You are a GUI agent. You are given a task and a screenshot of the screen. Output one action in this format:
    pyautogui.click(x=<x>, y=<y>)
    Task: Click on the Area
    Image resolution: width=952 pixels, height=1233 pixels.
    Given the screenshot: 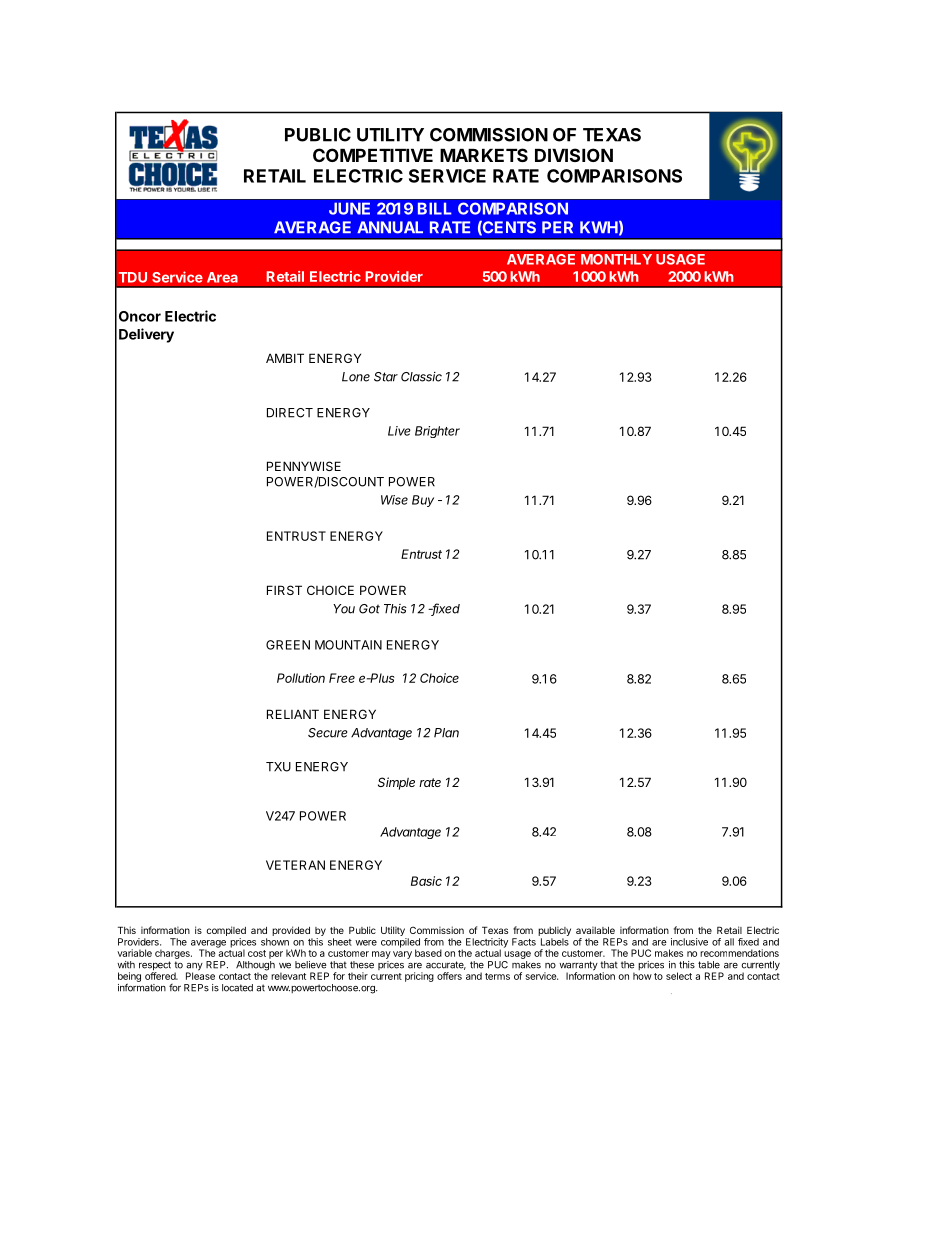 What is the action you would take?
    pyautogui.click(x=222, y=277)
